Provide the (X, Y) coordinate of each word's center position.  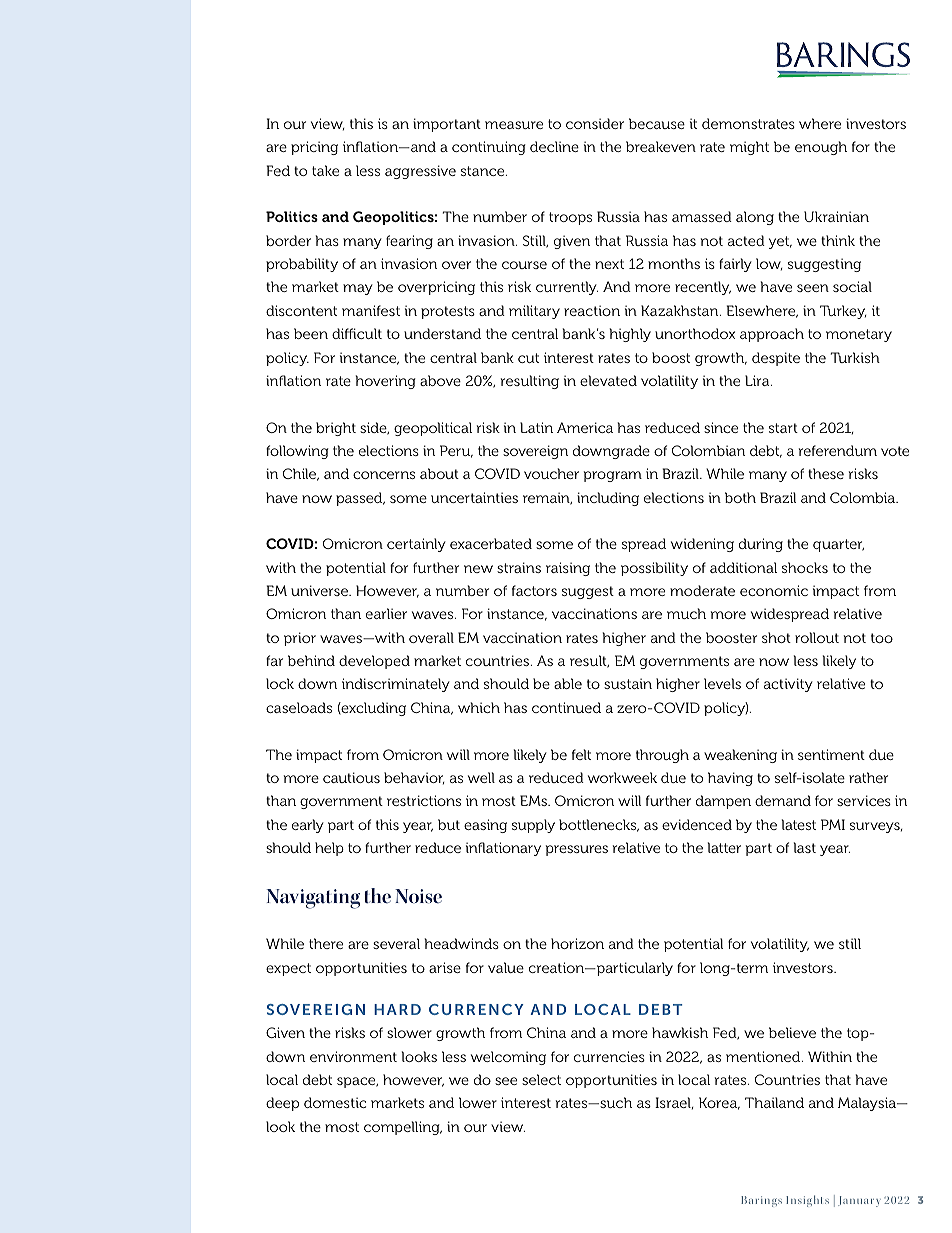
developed (374, 662)
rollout (817, 637)
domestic (335, 1102)
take (325, 170)
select (541, 1079)
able (568, 683)
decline (554, 146)
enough (821, 148)
